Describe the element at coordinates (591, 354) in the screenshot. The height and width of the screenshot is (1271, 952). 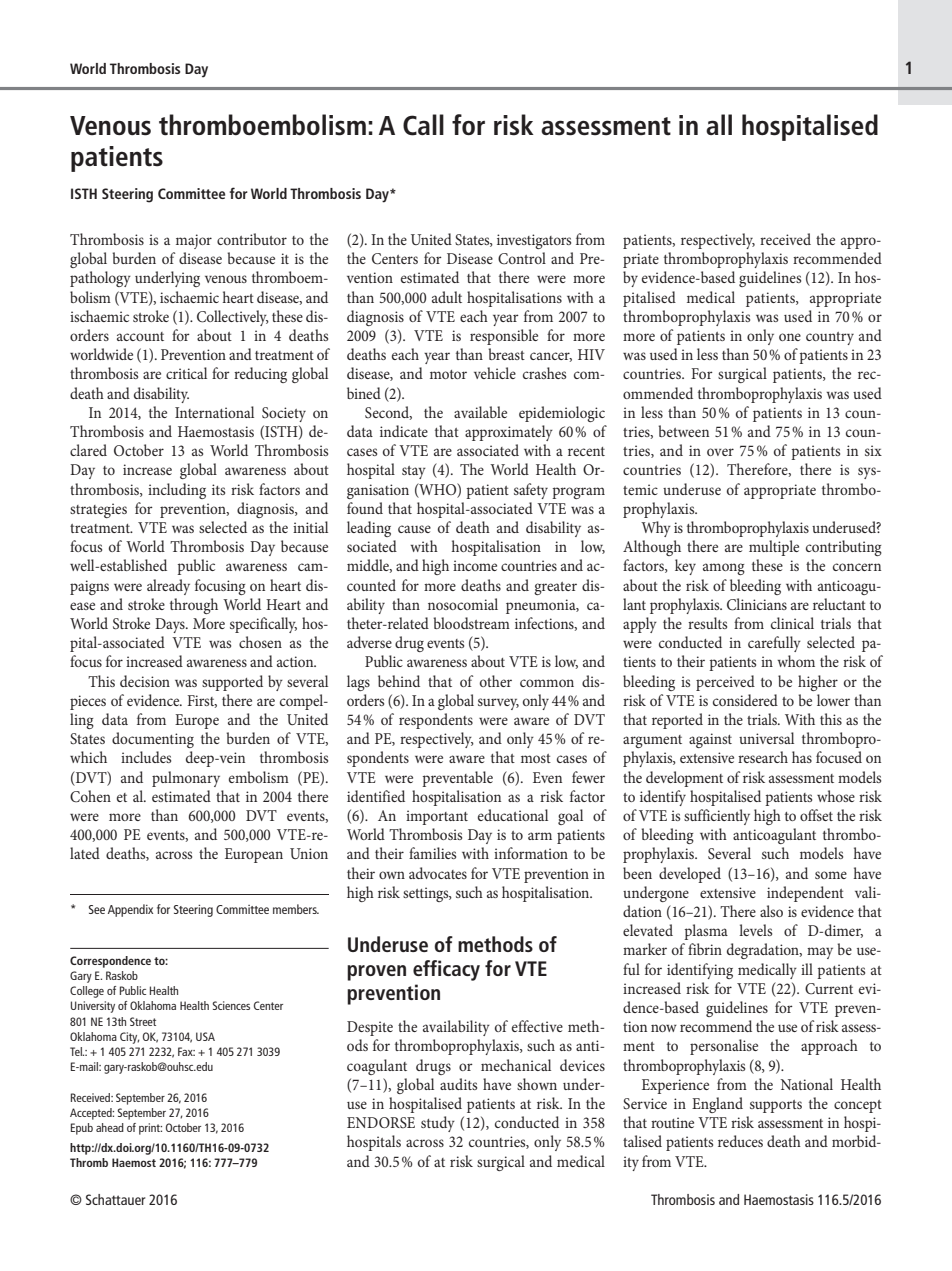
I see `HIV` at that location.
